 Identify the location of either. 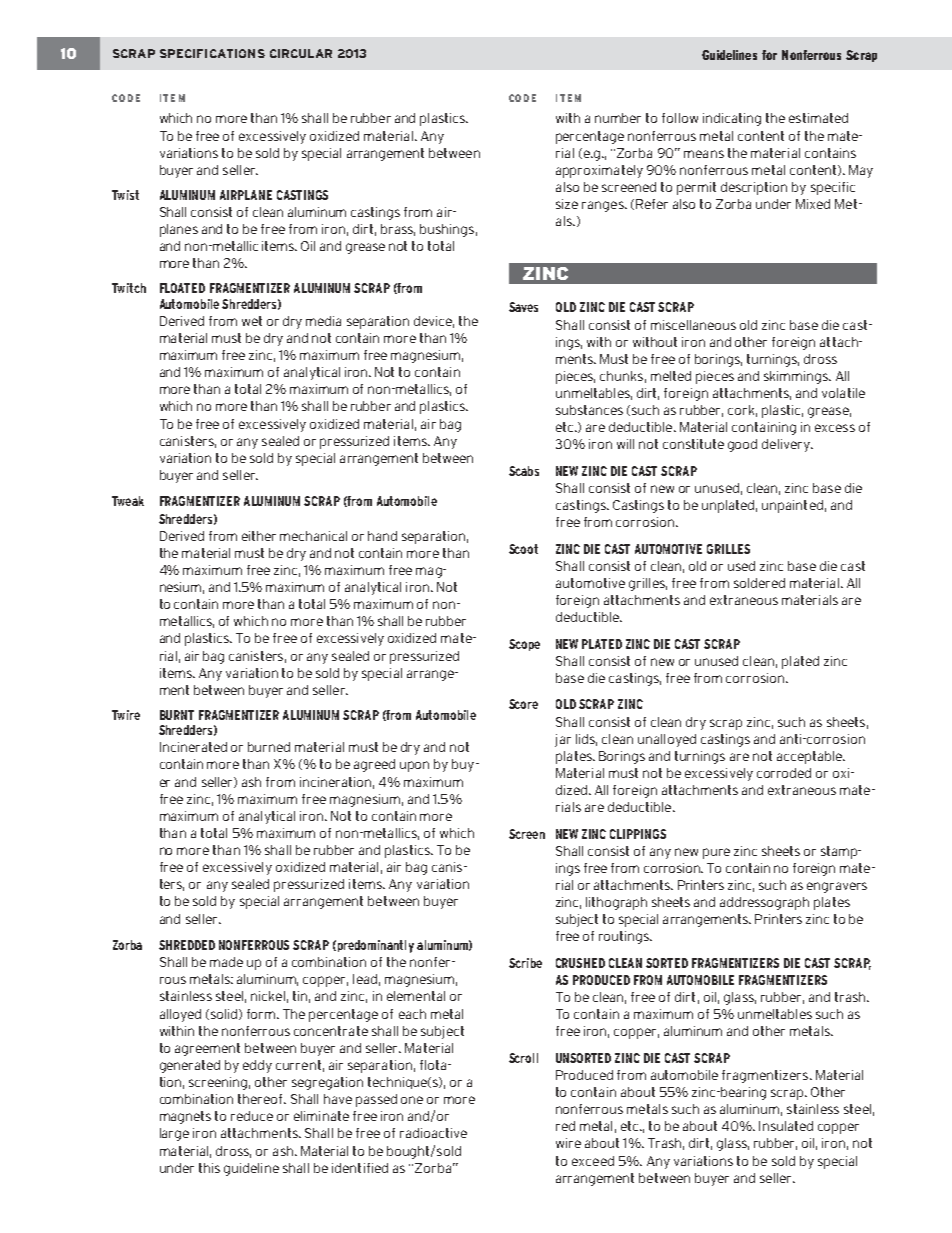
(259, 536).
